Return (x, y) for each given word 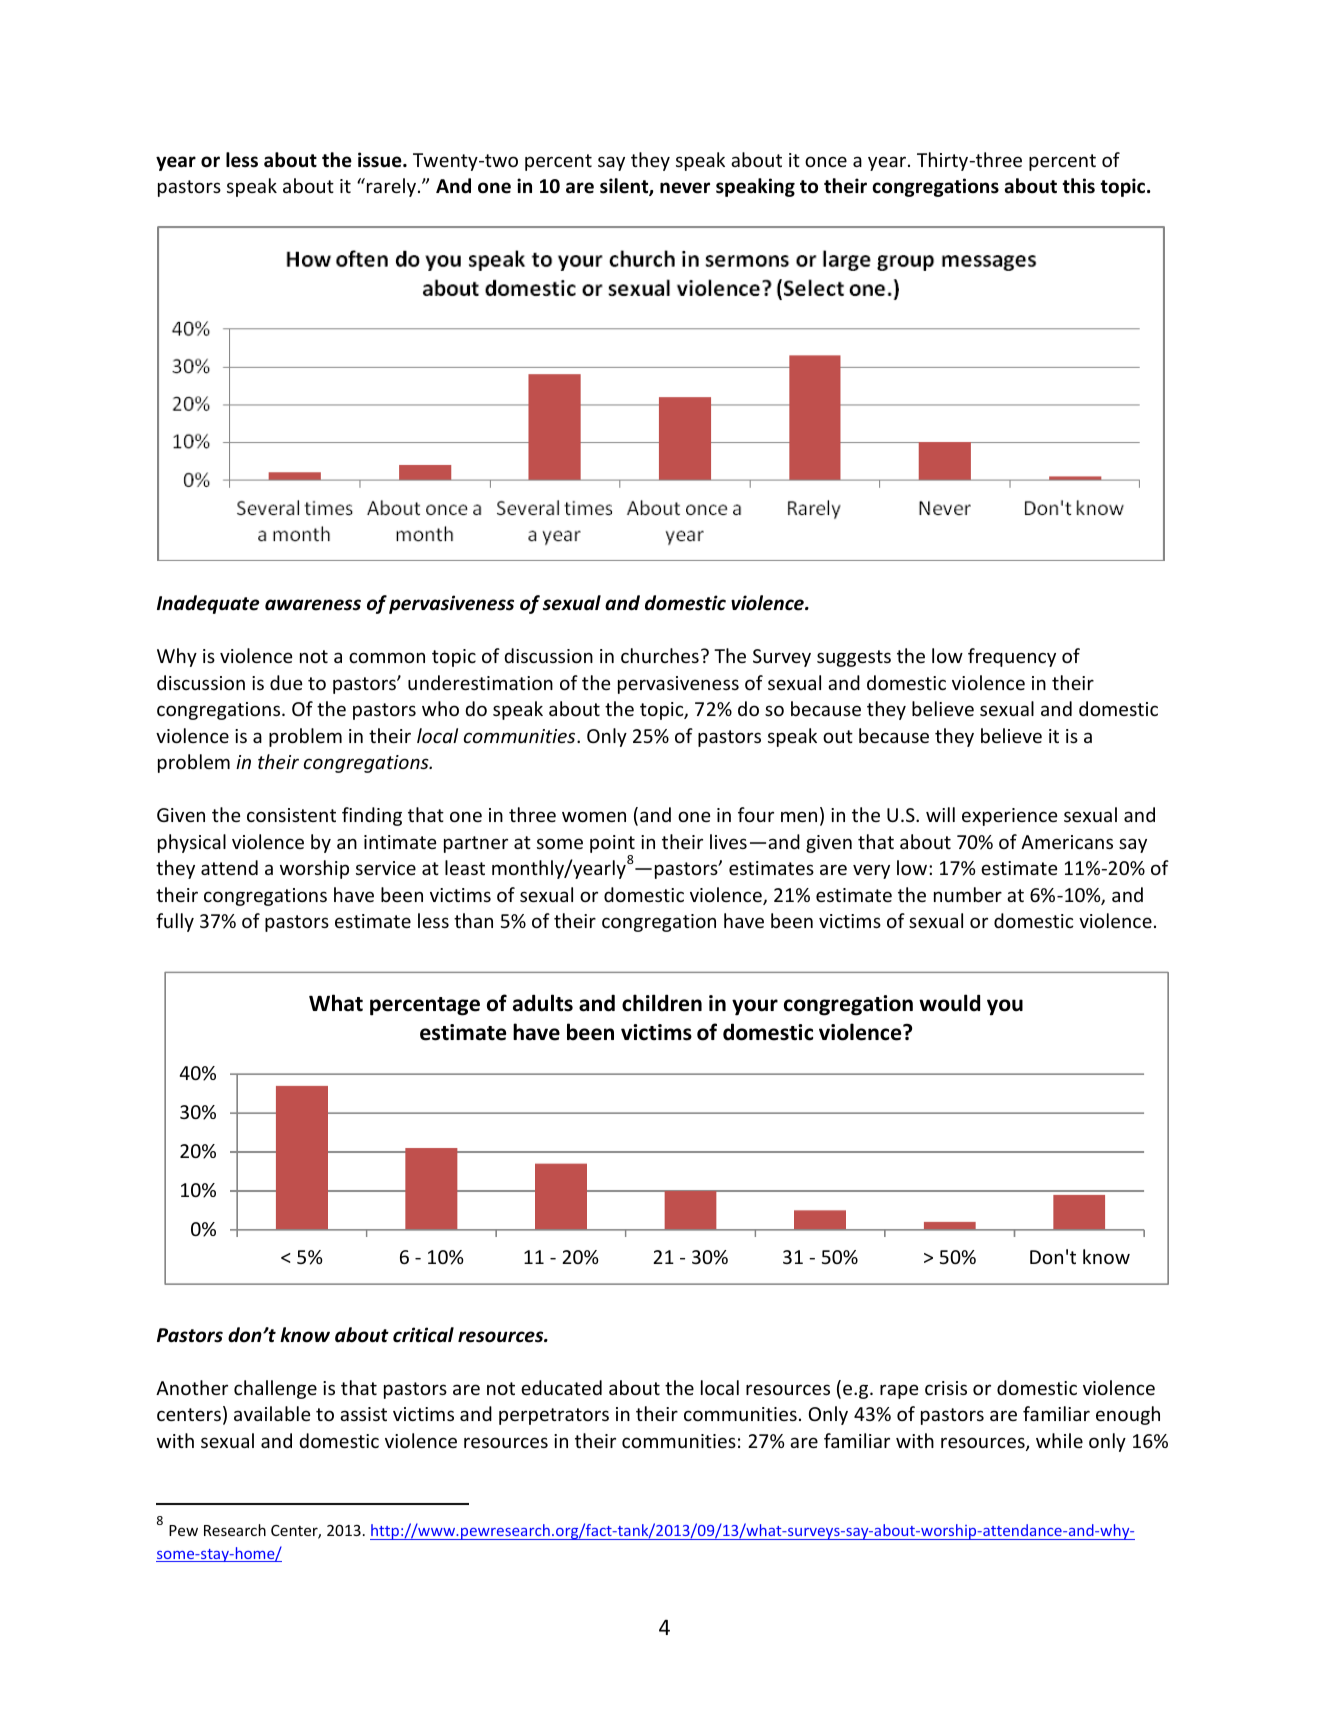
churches (660, 655)
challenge (275, 1389)
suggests (854, 658)
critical (423, 1335)
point (612, 844)
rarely (391, 187)
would (949, 1003)
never (685, 188)
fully (175, 922)
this (1078, 186)
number (968, 894)
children (662, 1003)
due (286, 682)
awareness (313, 605)
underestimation (480, 682)
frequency (1012, 657)
